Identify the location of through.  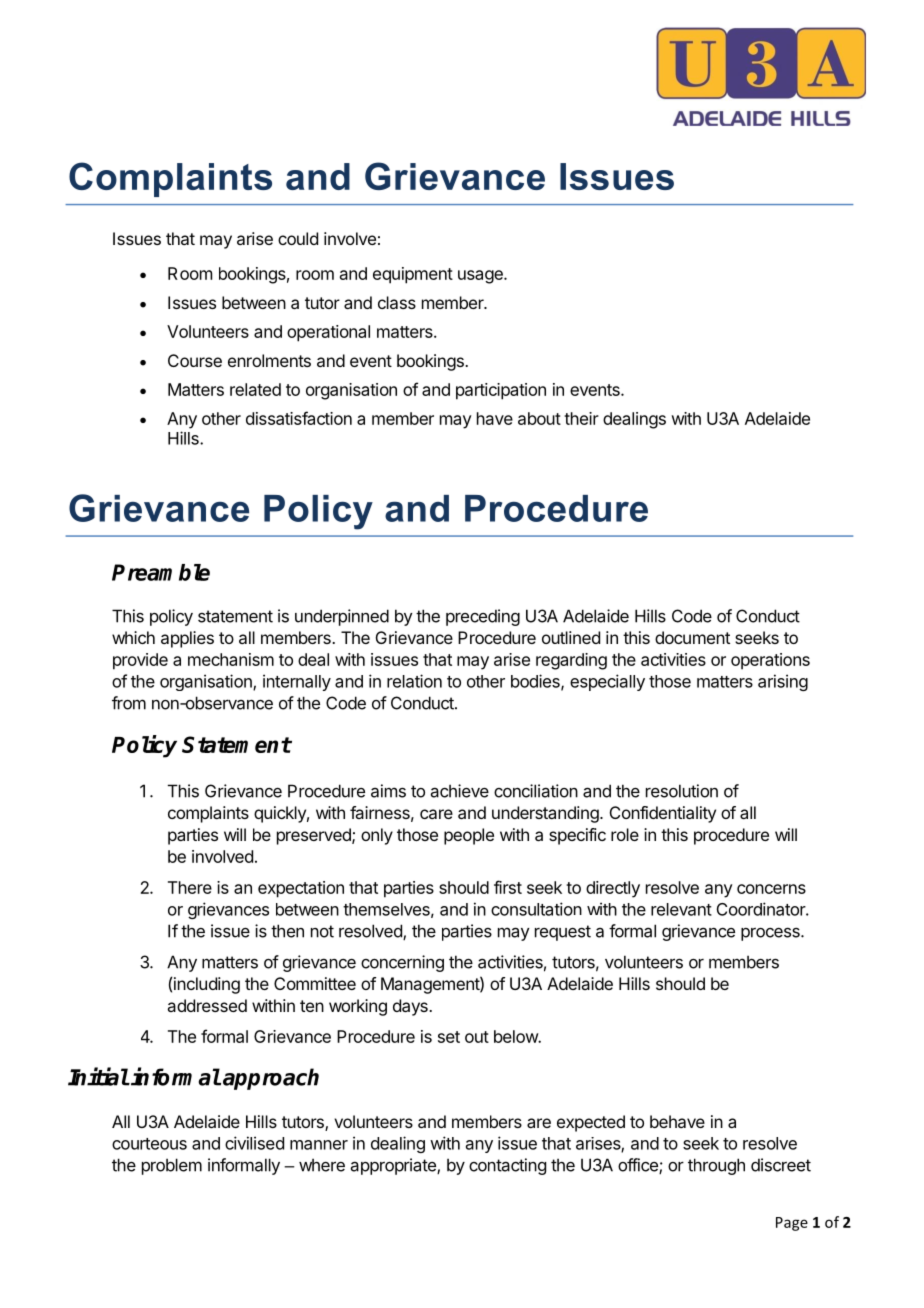
(716, 1166).
